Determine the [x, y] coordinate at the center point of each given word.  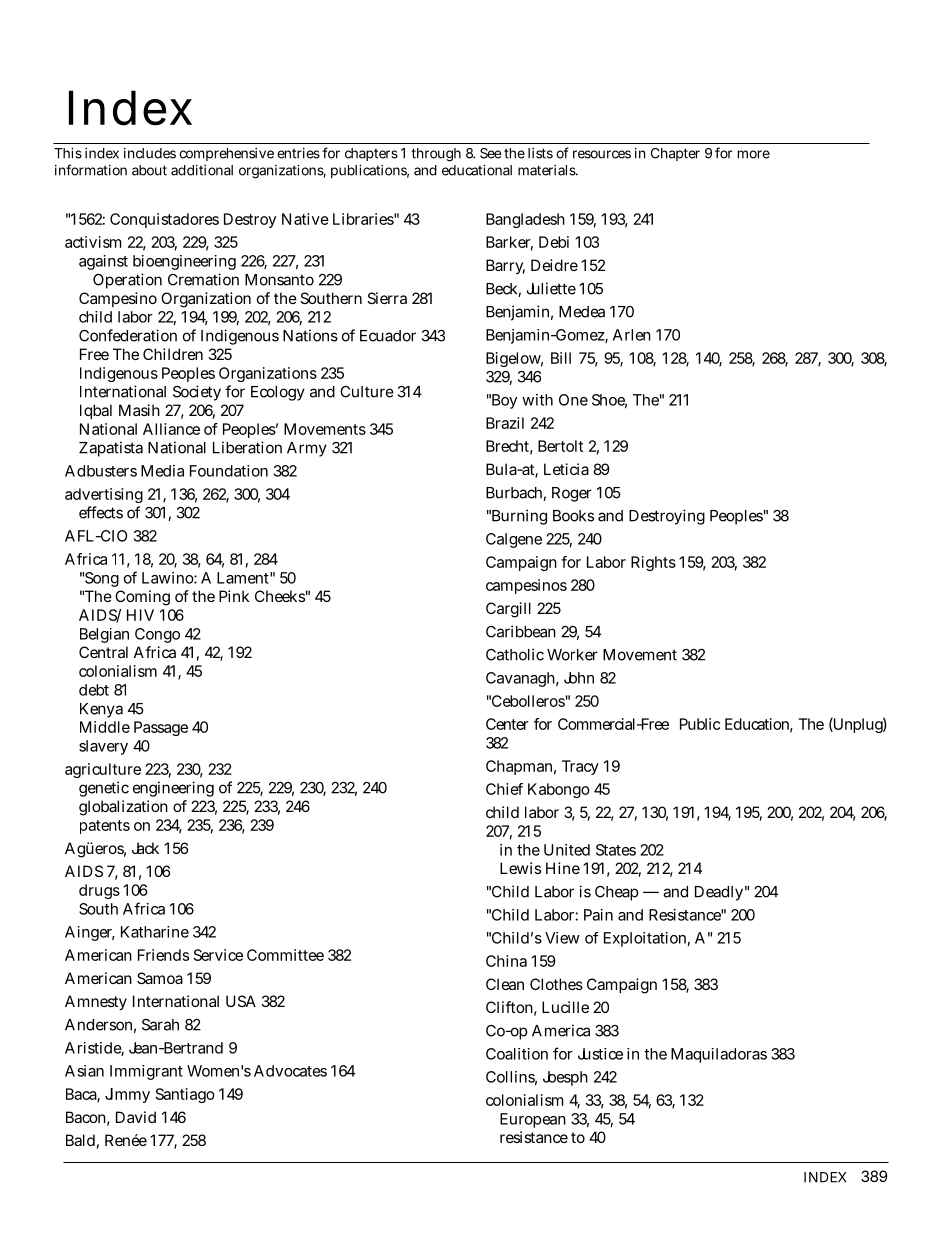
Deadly [719, 893]
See [490, 153]
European [533, 1120]
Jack [145, 848]
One [573, 400]
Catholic [515, 654]
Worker [572, 655]
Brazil [505, 423]
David [136, 1117]
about [149, 170]
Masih [139, 410]
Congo [157, 635]
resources [602, 154]
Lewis [520, 868]
